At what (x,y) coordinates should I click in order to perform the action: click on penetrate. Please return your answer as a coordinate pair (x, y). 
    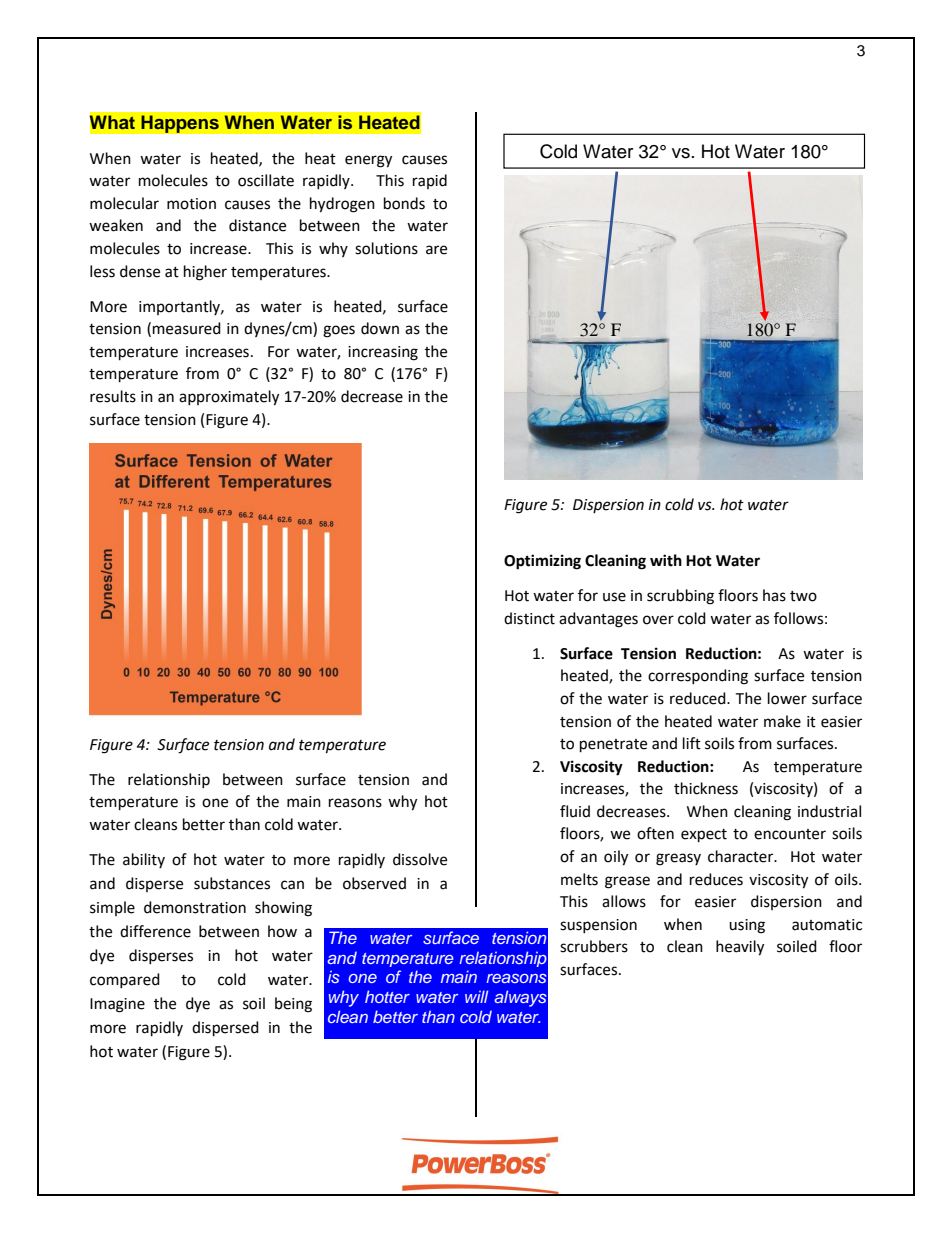
    Looking at the image, I should click on (613, 746).
